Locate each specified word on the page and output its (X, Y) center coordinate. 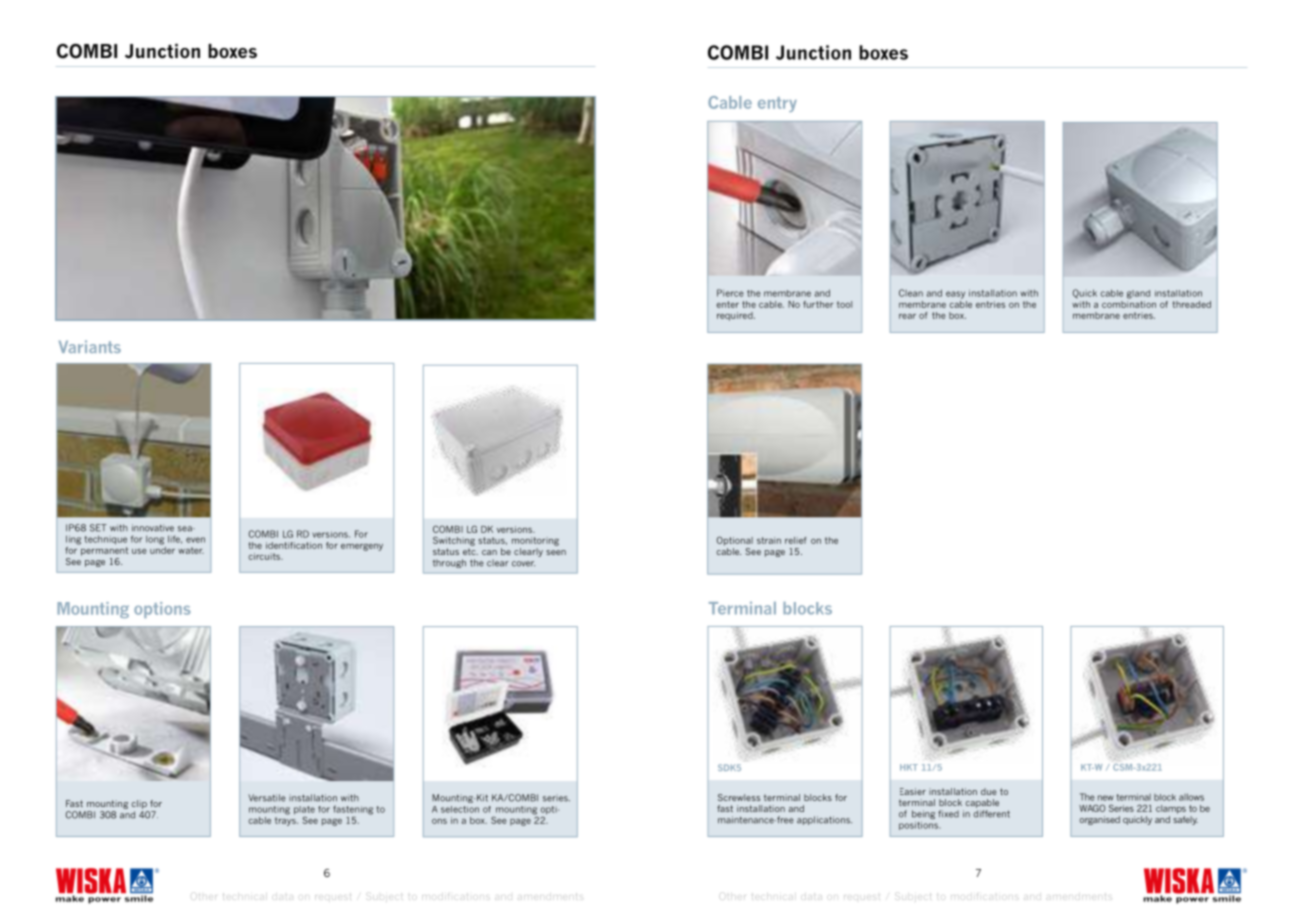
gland (1138, 294)
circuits (265, 556)
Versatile (267, 798)
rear (907, 316)
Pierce (730, 293)
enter (728, 304)
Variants (90, 346)
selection (460, 809)
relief (795, 540)
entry (777, 104)
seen (556, 552)
